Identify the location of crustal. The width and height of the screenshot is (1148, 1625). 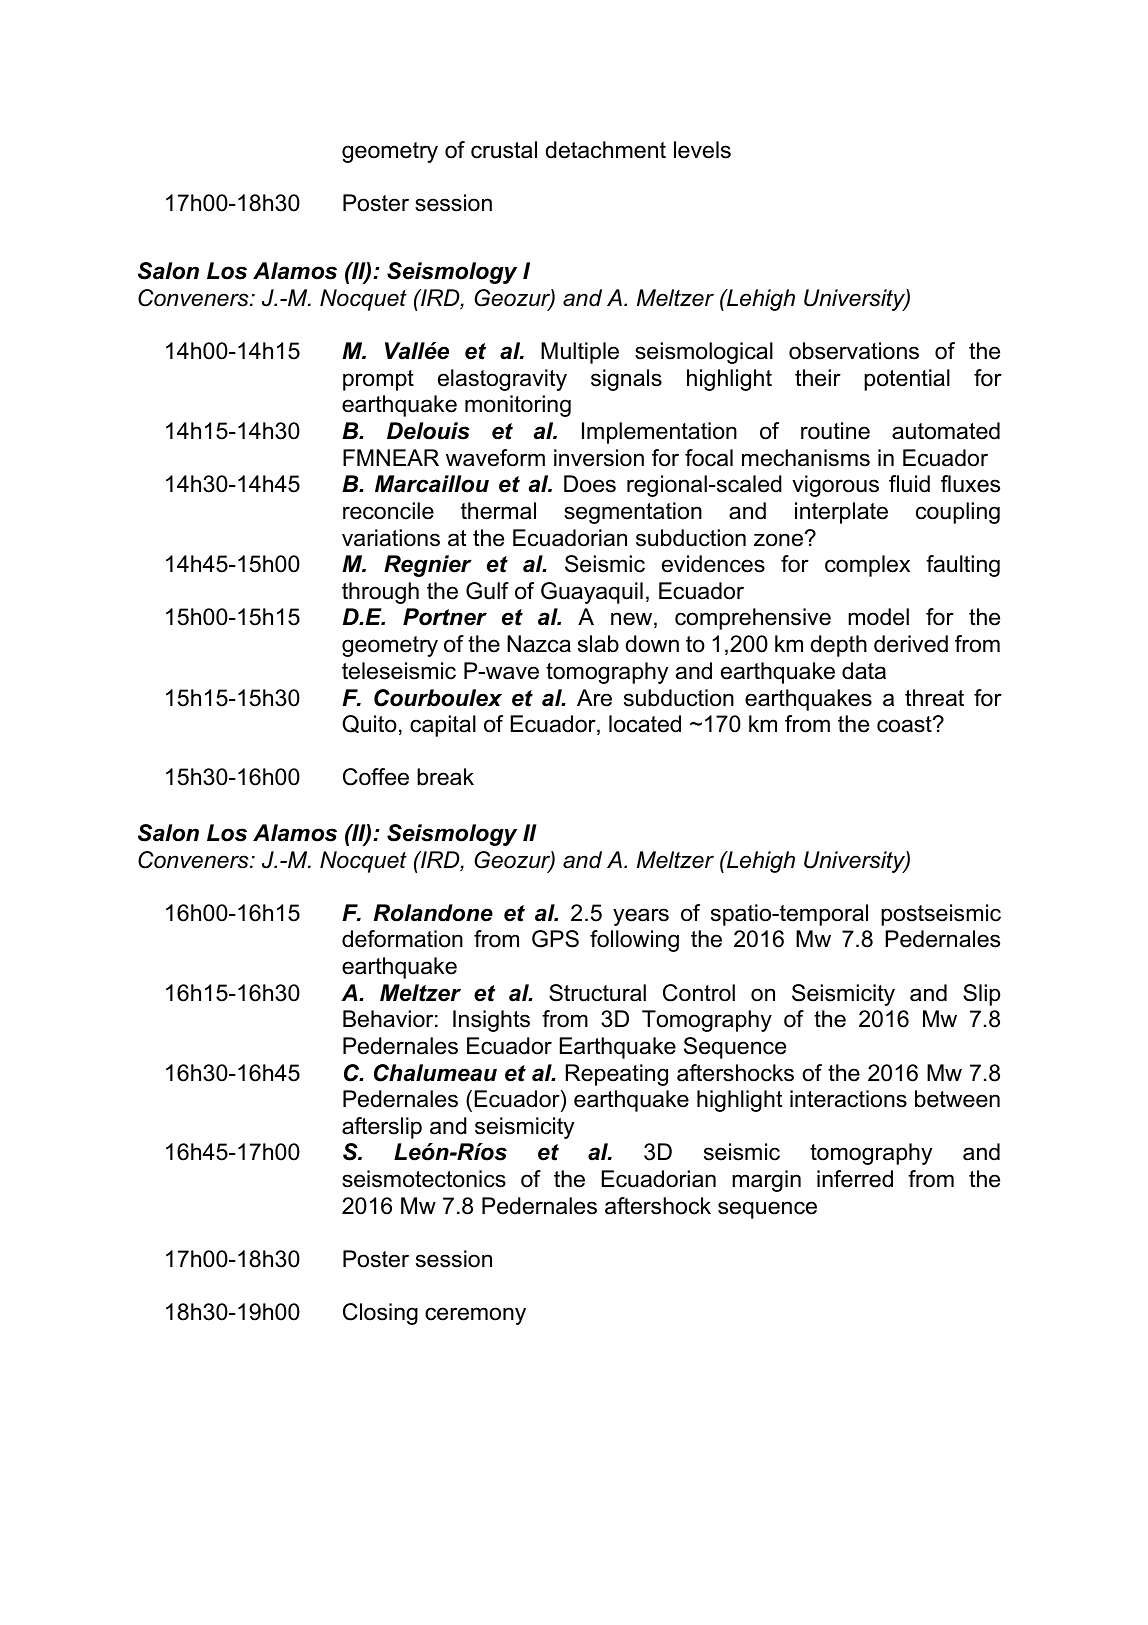
(504, 150).
